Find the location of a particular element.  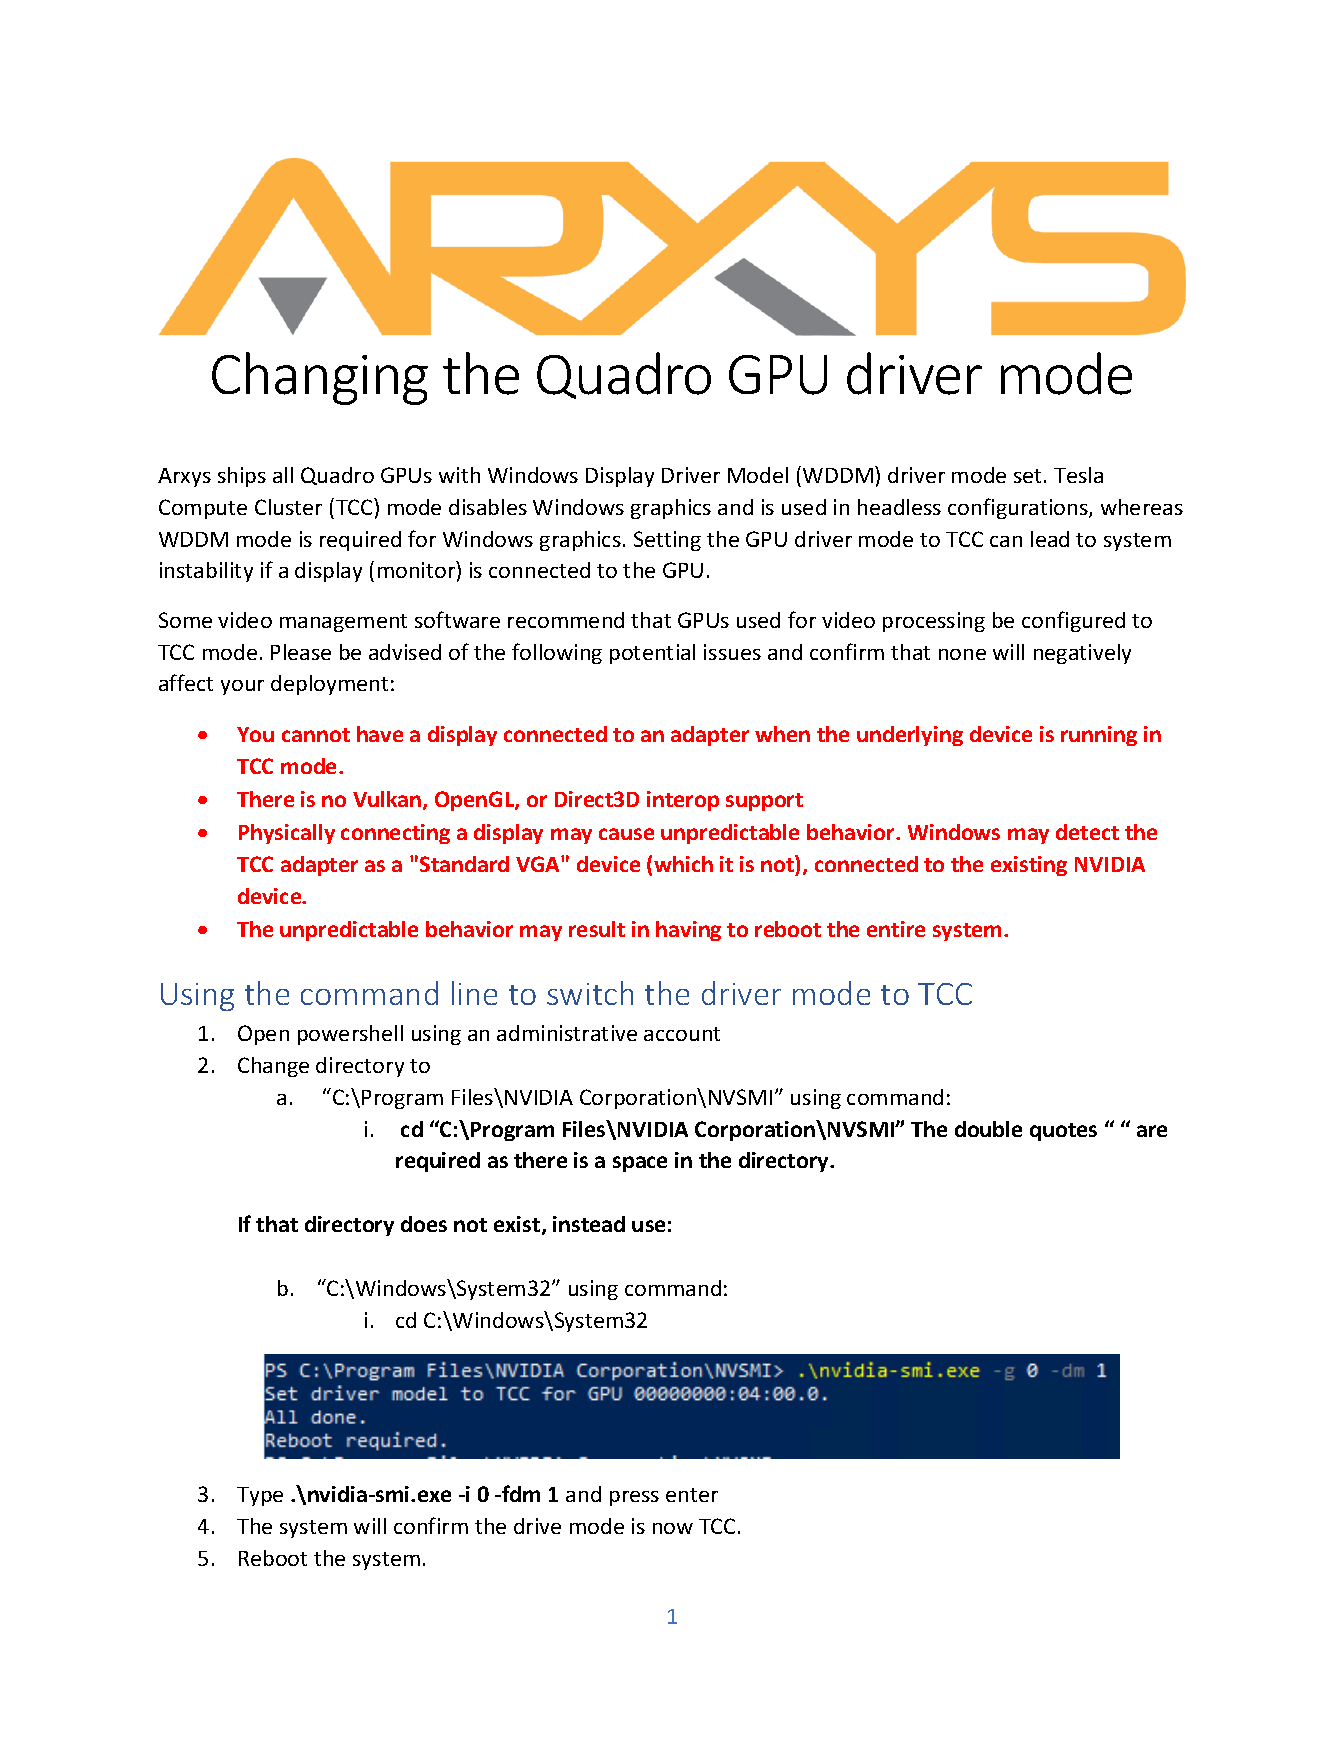

quotes is located at coordinates (1063, 1132).
